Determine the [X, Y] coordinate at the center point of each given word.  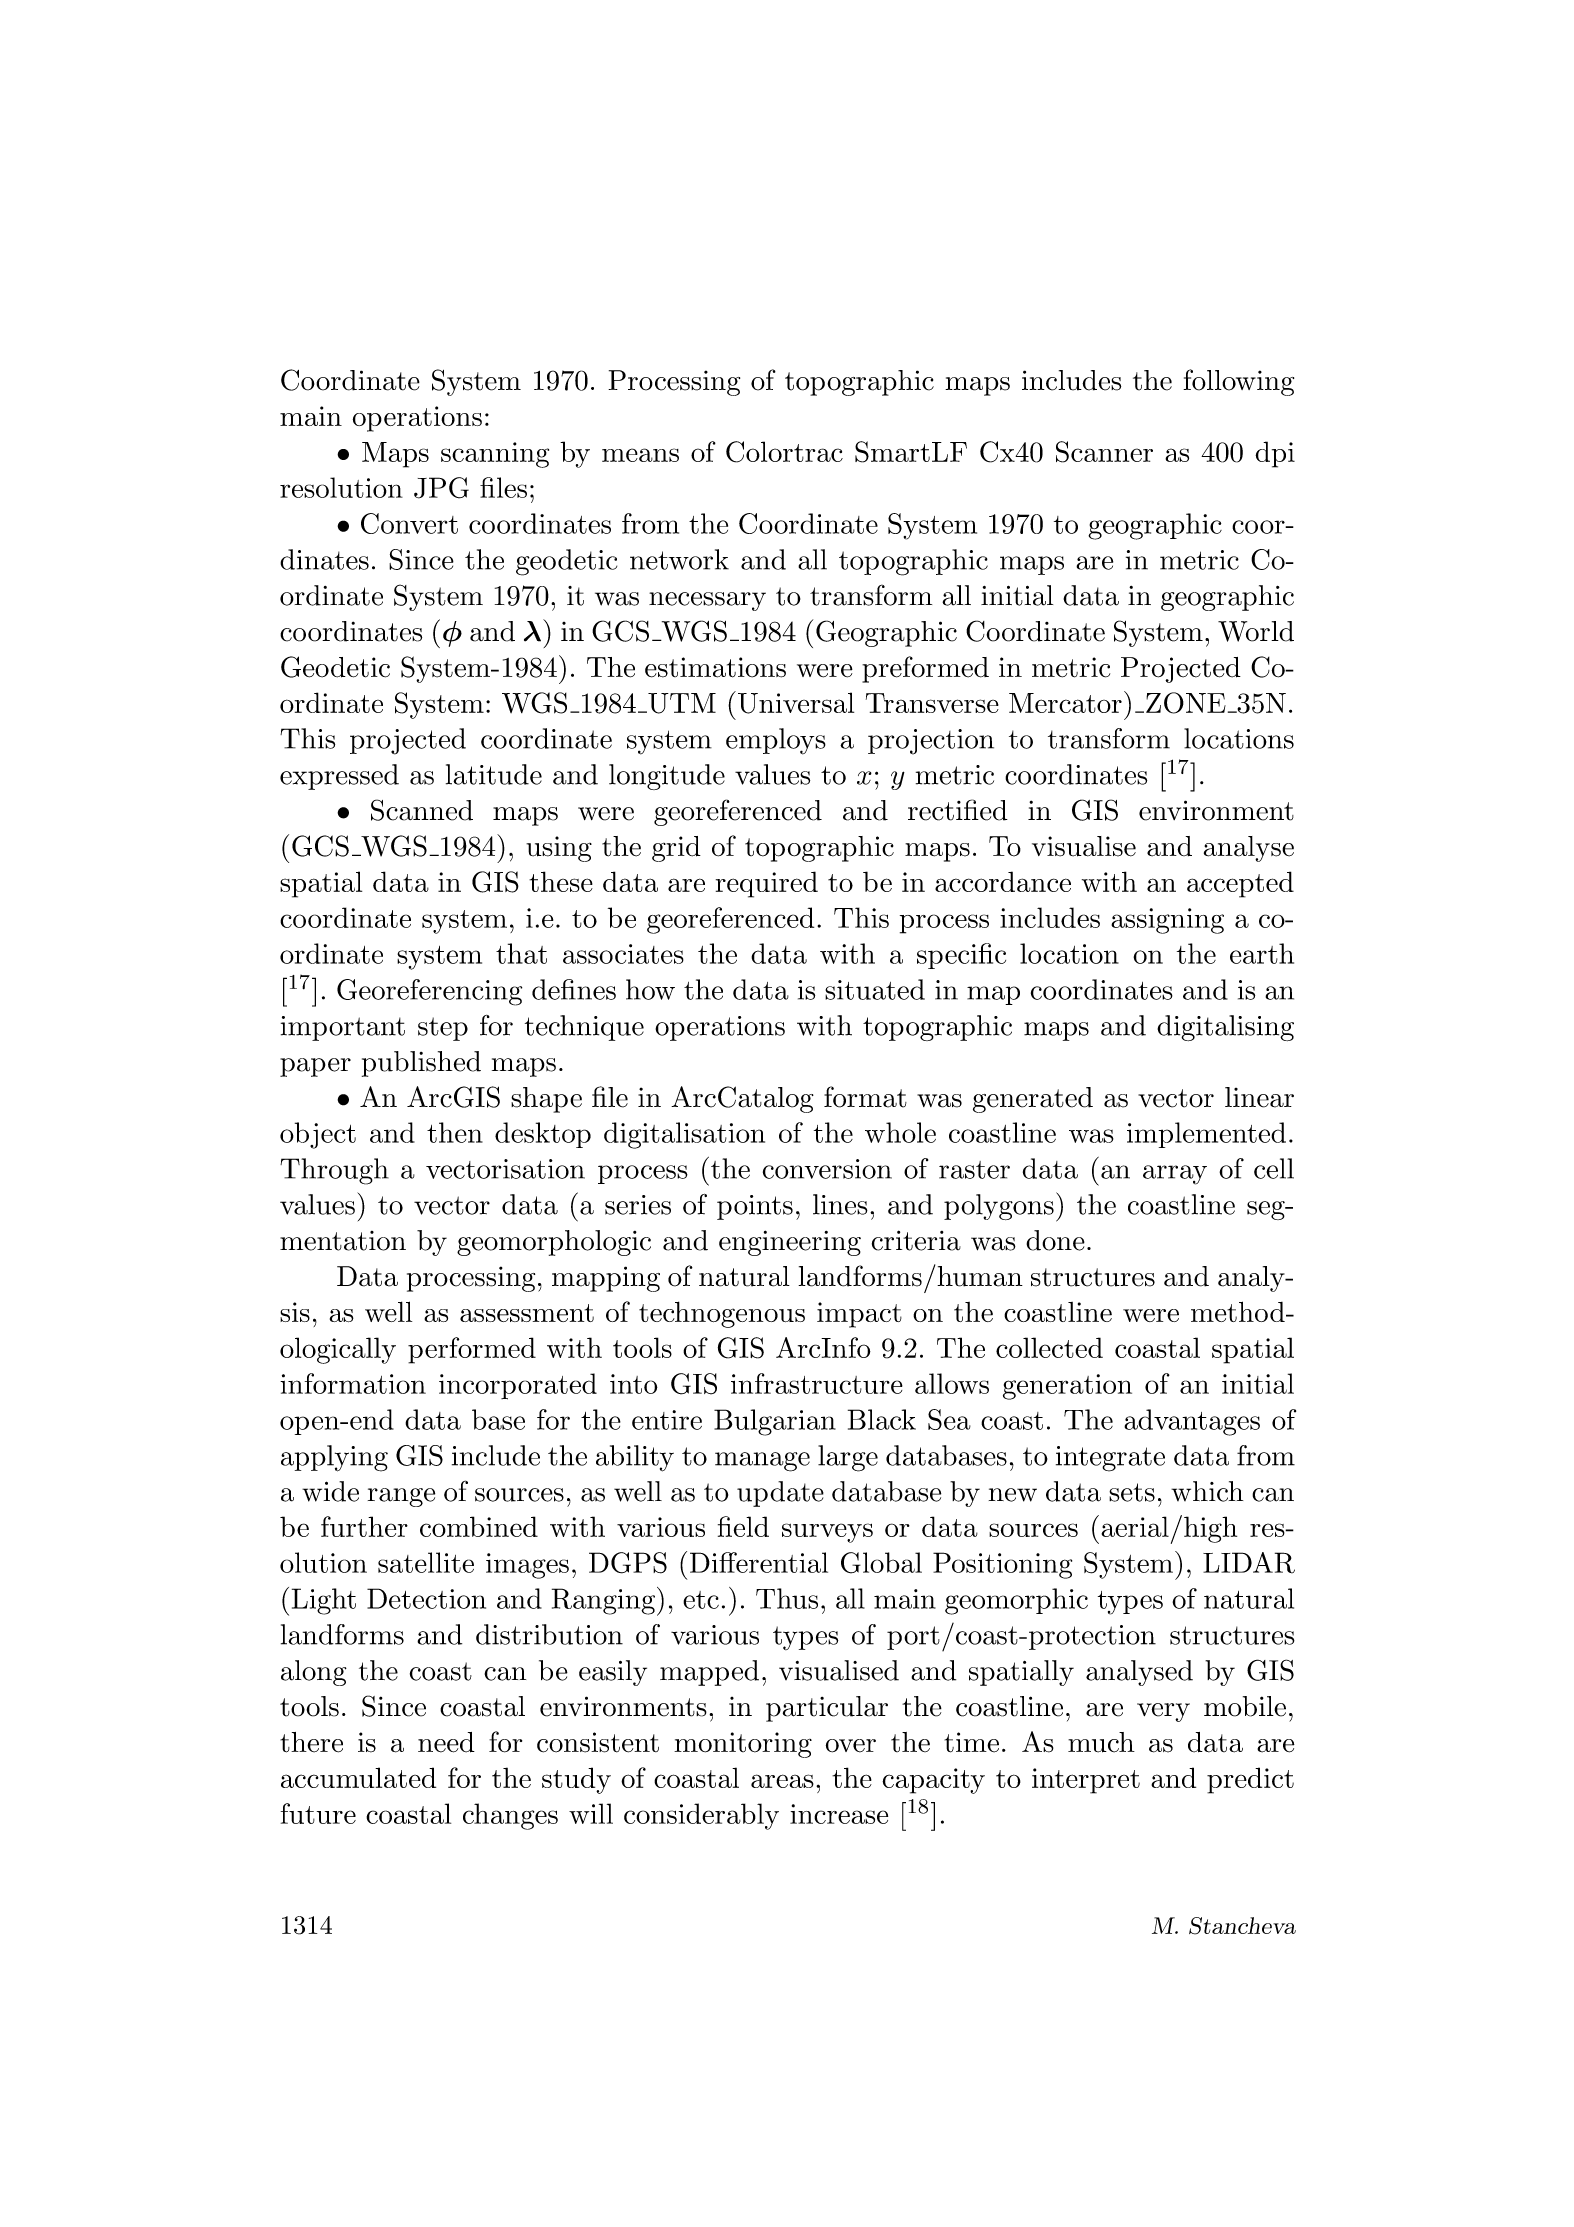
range [401, 1497]
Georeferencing [429, 992]
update [780, 1494]
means [640, 455]
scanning [495, 455]
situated [875, 989]
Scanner [1104, 452]
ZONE [1186, 703]
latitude [494, 774]
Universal [796, 703]
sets [1132, 1492]
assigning [1167, 921]
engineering [790, 1243]
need [446, 1742]
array [1175, 1175]
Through [334, 1171]
